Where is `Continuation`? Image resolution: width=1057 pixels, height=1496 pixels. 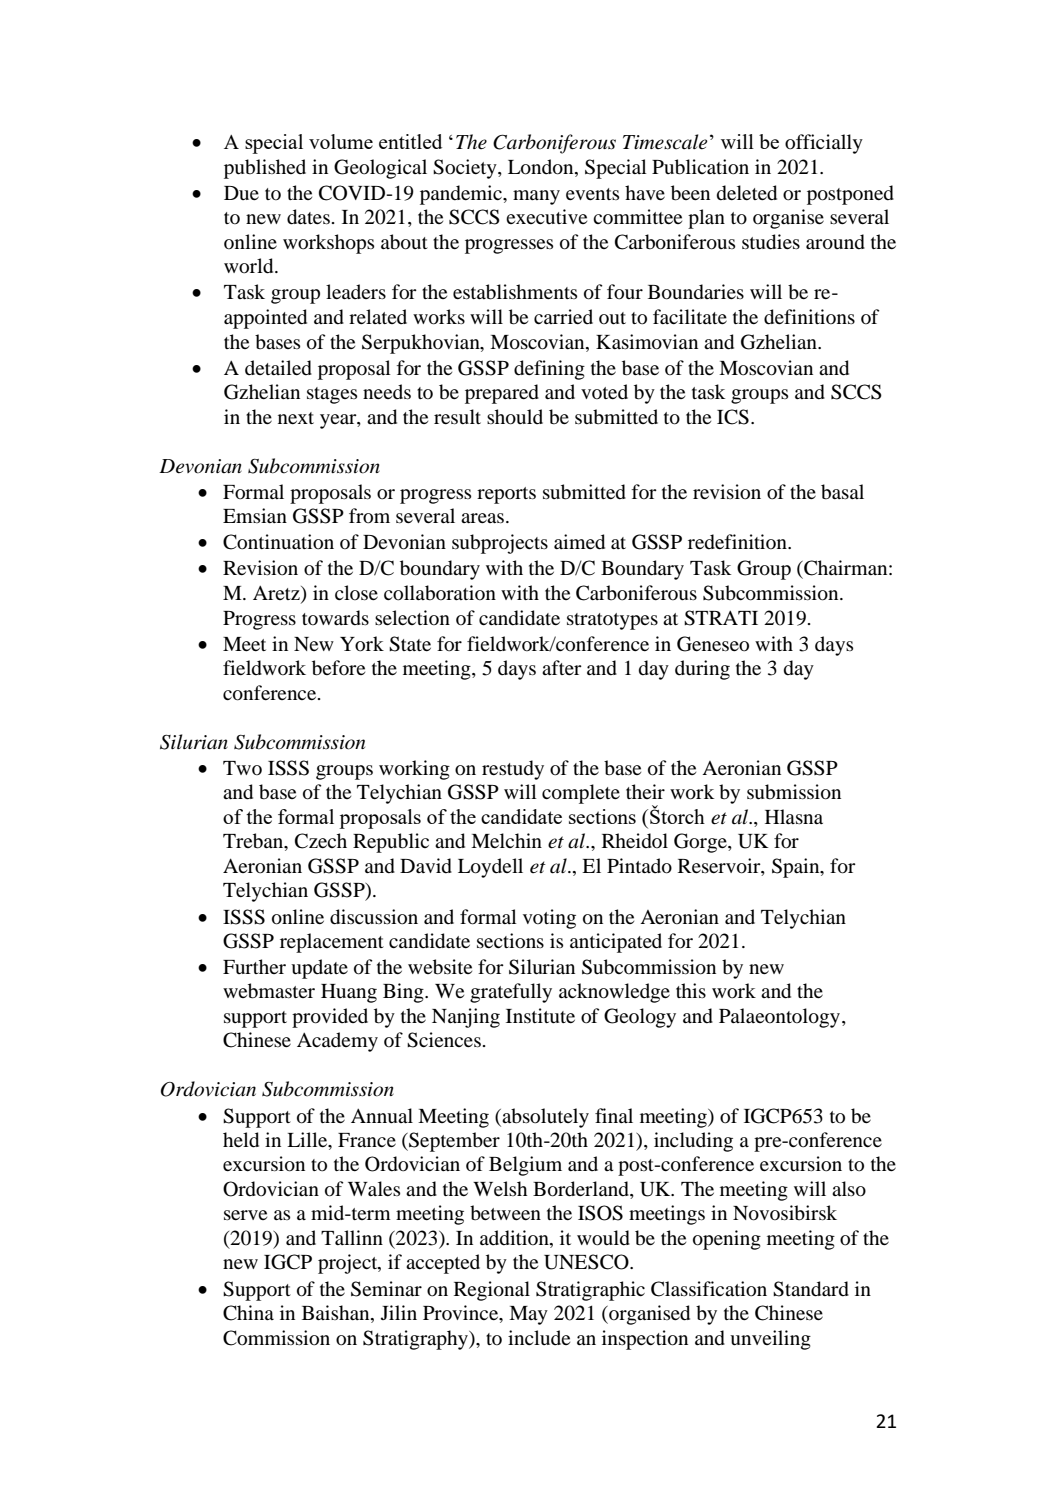 Continuation is located at coordinates (278, 542).
